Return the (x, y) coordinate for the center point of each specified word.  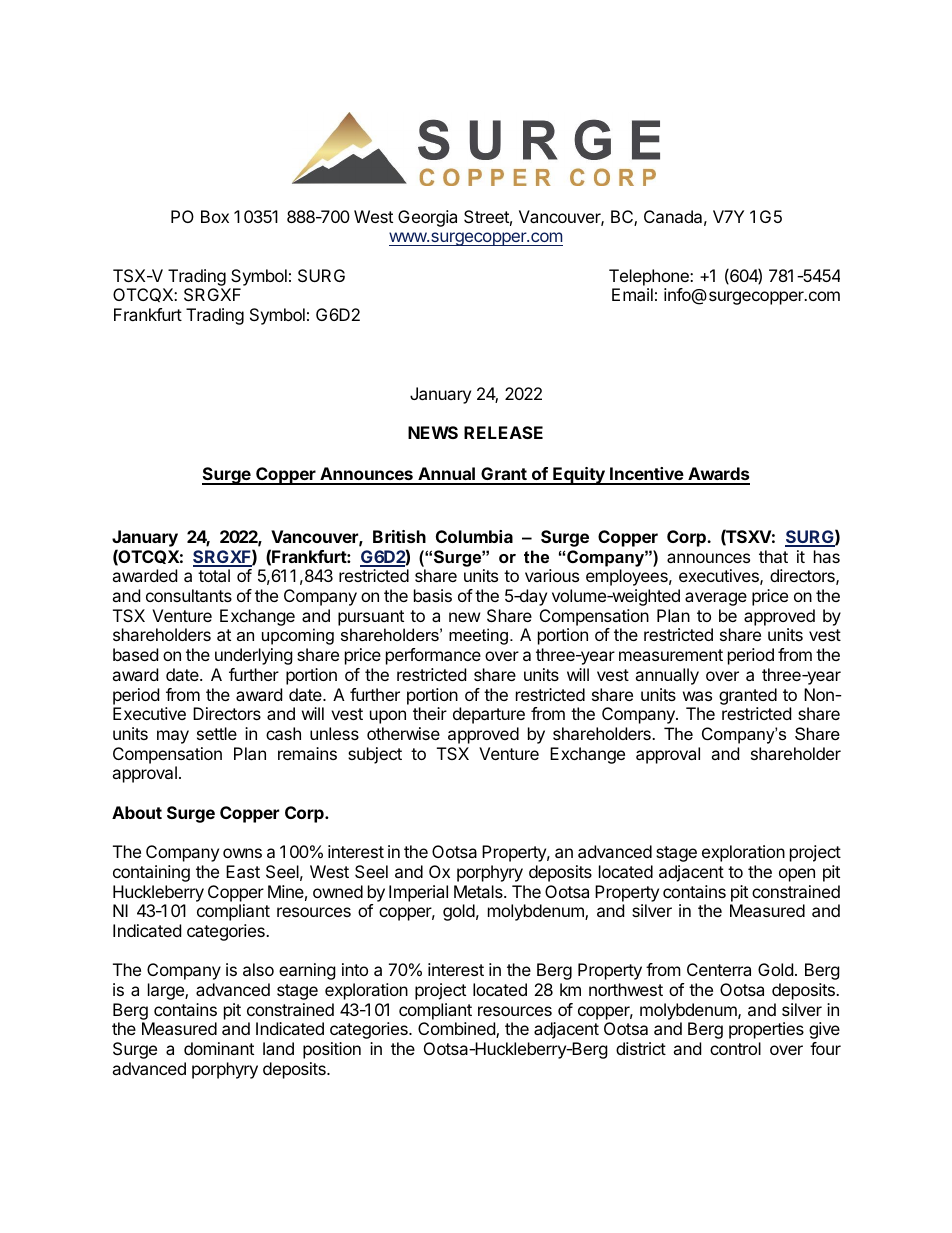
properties (766, 1030)
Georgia (427, 218)
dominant (219, 1048)
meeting (480, 636)
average (716, 599)
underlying (254, 656)
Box (215, 216)
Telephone (650, 277)
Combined (457, 1030)
